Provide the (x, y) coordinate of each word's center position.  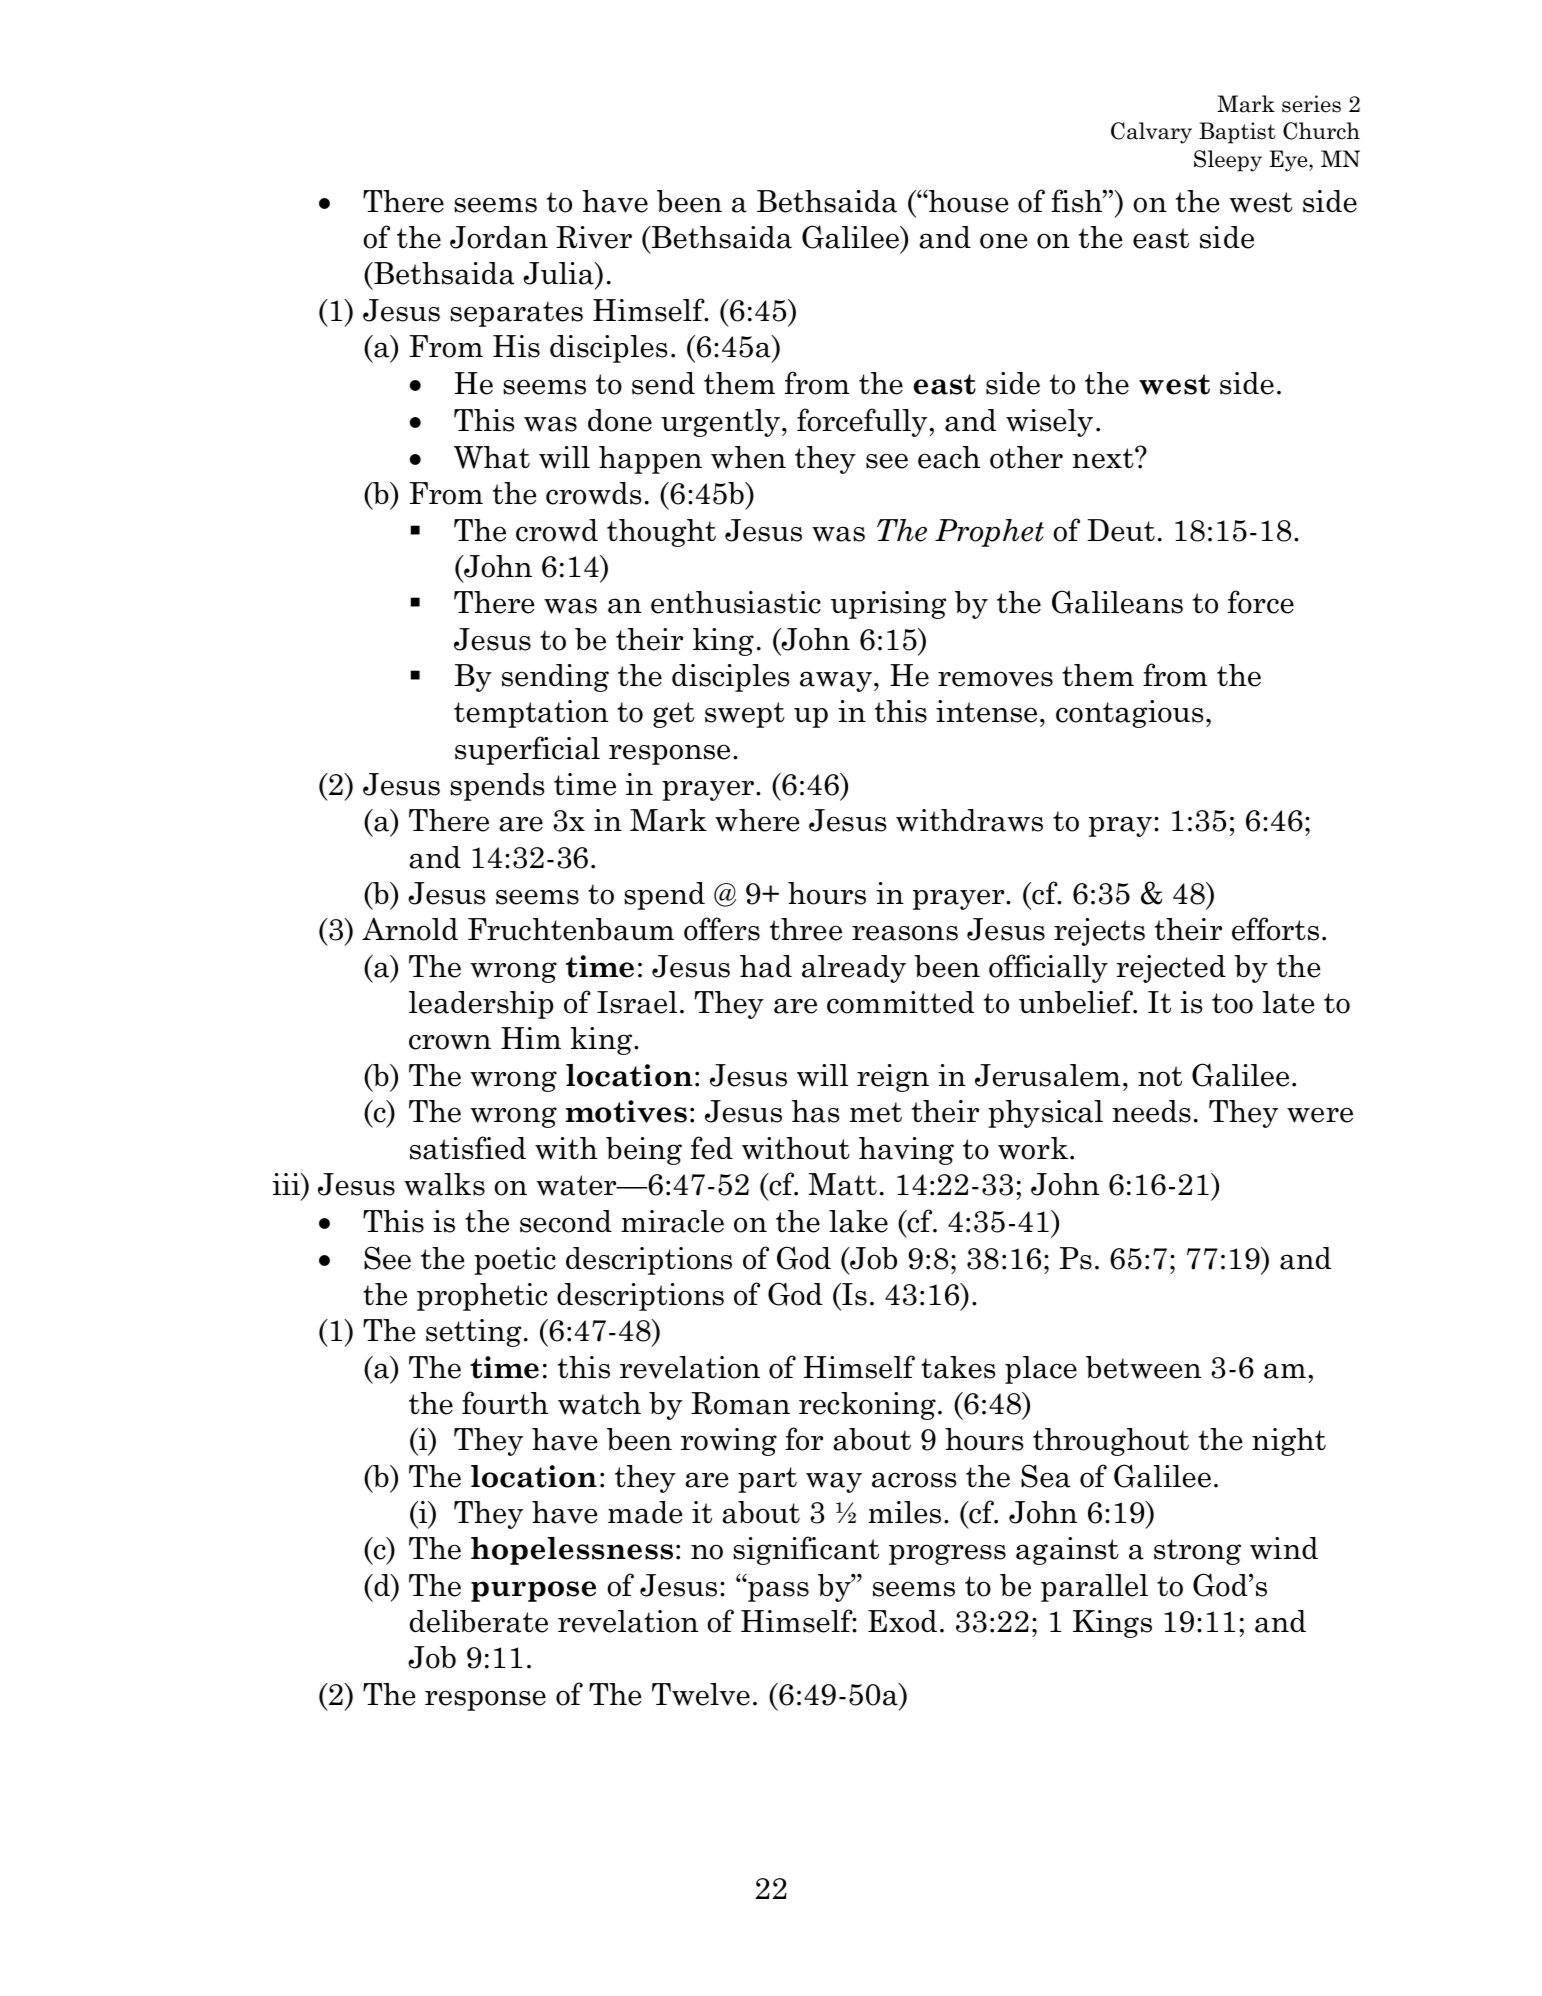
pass (777, 1590)
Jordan (499, 237)
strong (1197, 1552)
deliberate (479, 1621)
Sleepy (1228, 161)
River (594, 237)
